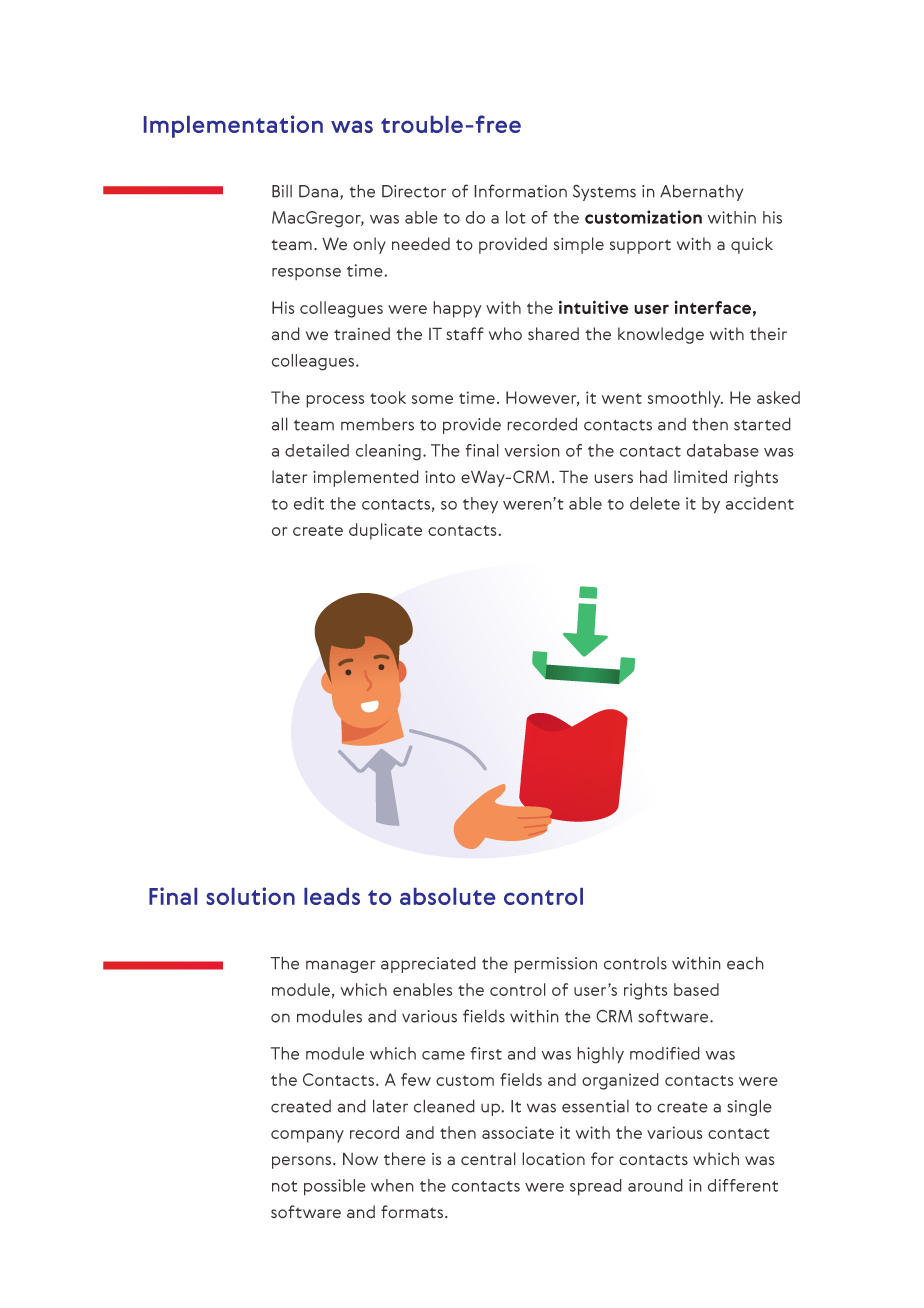  I want to click on quick, so click(752, 245).
